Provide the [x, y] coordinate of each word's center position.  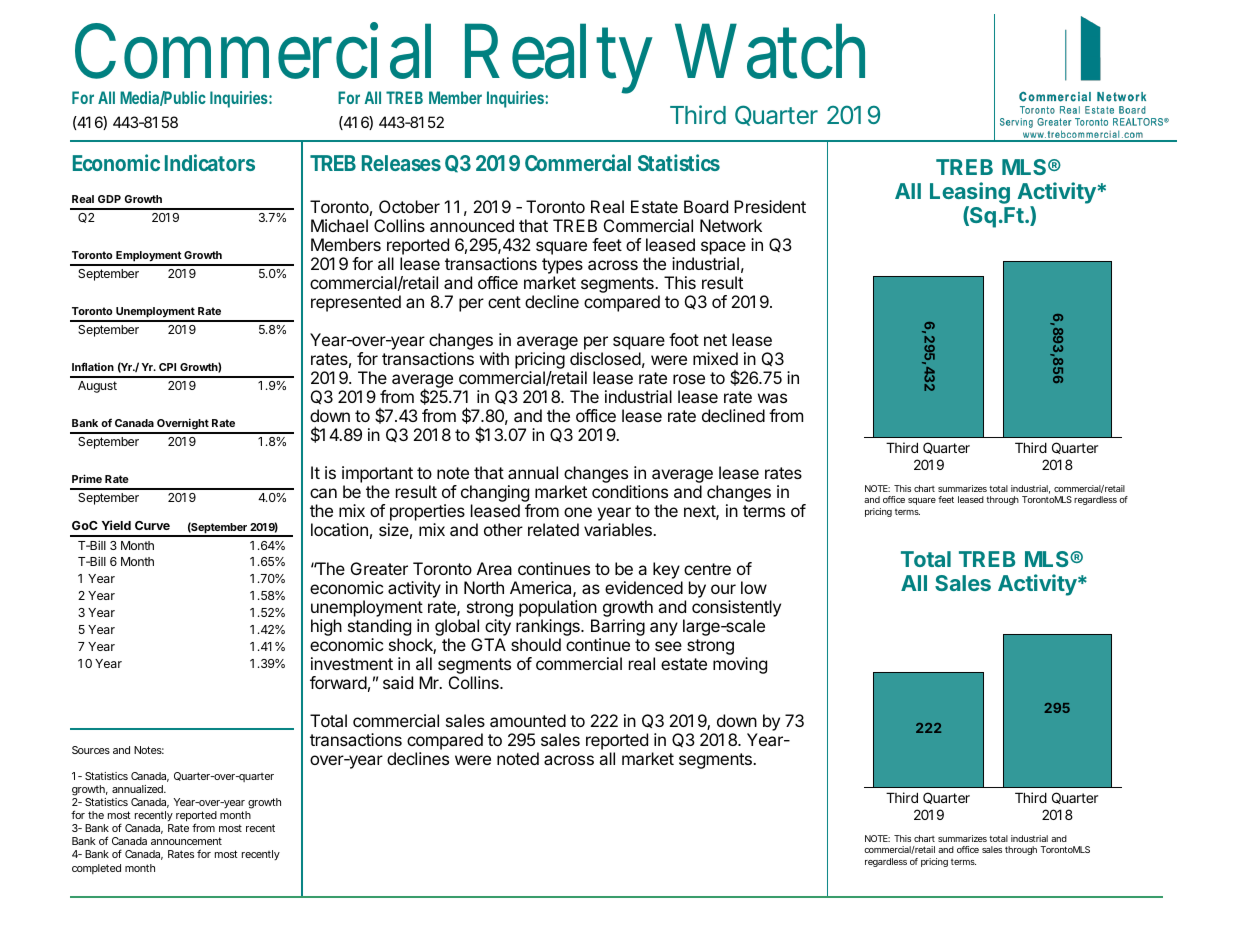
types [562, 266]
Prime [87, 478]
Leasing [970, 194]
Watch [770, 52]
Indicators [210, 162]
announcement [186, 841]
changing [496, 495]
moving [740, 665]
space [723, 248]
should [536, 644]
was [772, 398]
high [326, 627]
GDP [109, 199]
